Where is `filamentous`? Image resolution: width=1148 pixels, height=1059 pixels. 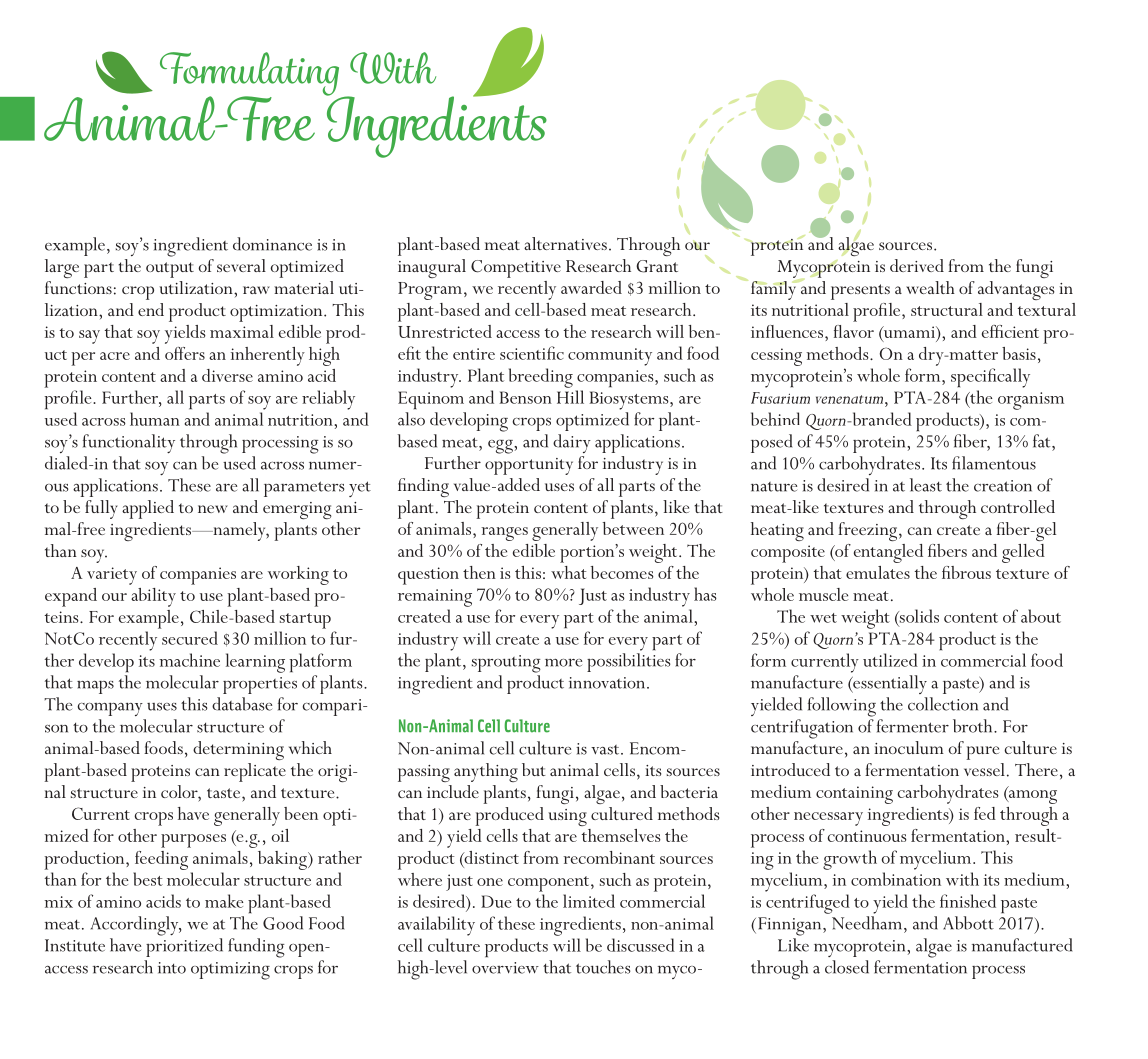
filamentous is located at coordinates (994, 463).
